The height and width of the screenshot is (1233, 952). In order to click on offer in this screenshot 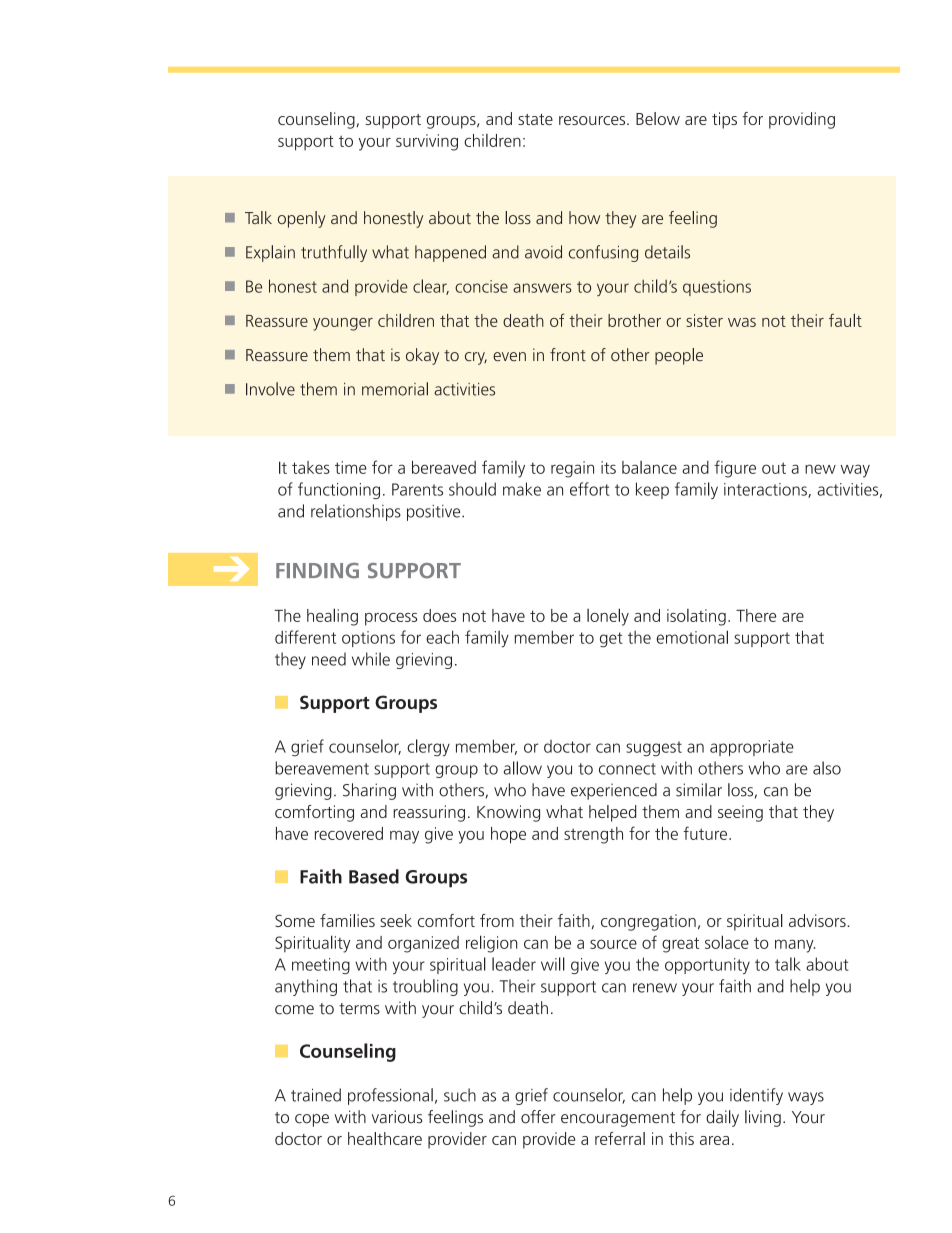, I will do `click(538, 1117)`.
